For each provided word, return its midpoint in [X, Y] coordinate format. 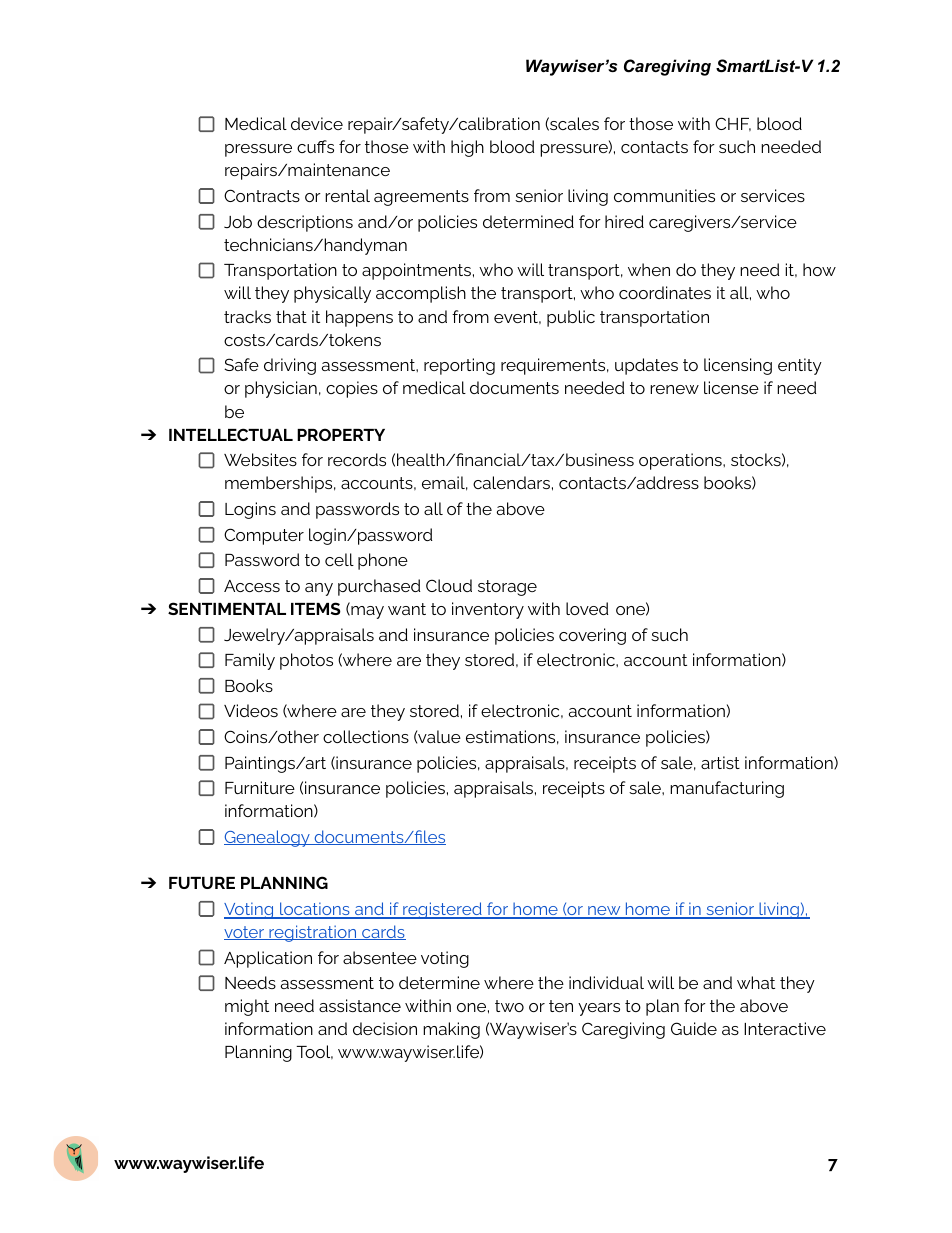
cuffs [315, 146]
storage [507, 588]
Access [252, 586]
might [247, 1007]
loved [587, 608]
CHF [733, 124]
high [467, 148]
